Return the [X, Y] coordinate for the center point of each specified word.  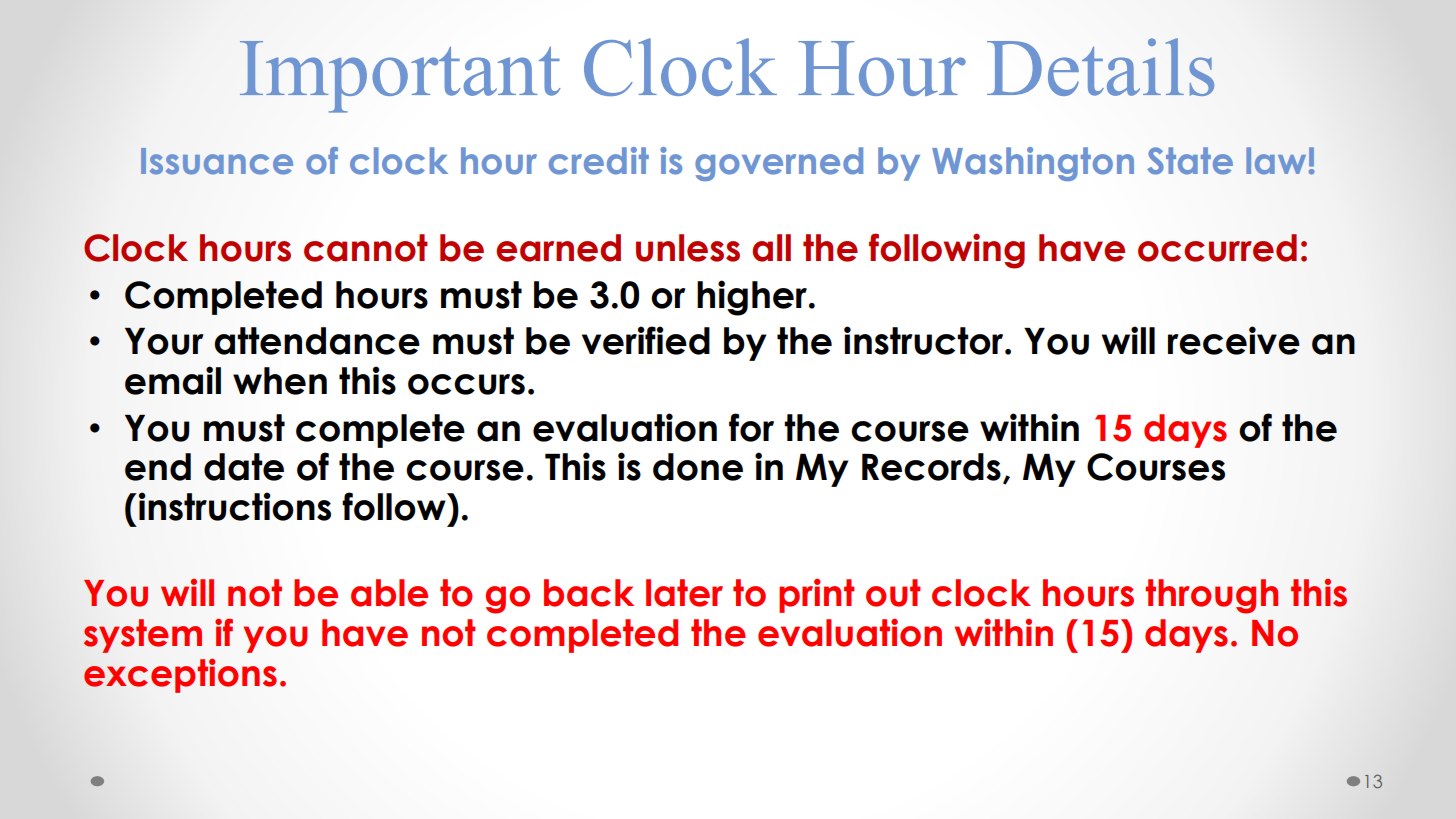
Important [400, 77]
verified [646, 340]
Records [931, 467]
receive [1234, 340]
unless [688, 248]
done [698, 467]
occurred [1217, 248]
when [280, 381]
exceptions [180, 676]
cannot [366, 248]
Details [1100, 67]
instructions [235, 506]
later [684, 593]
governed [779, 164]
